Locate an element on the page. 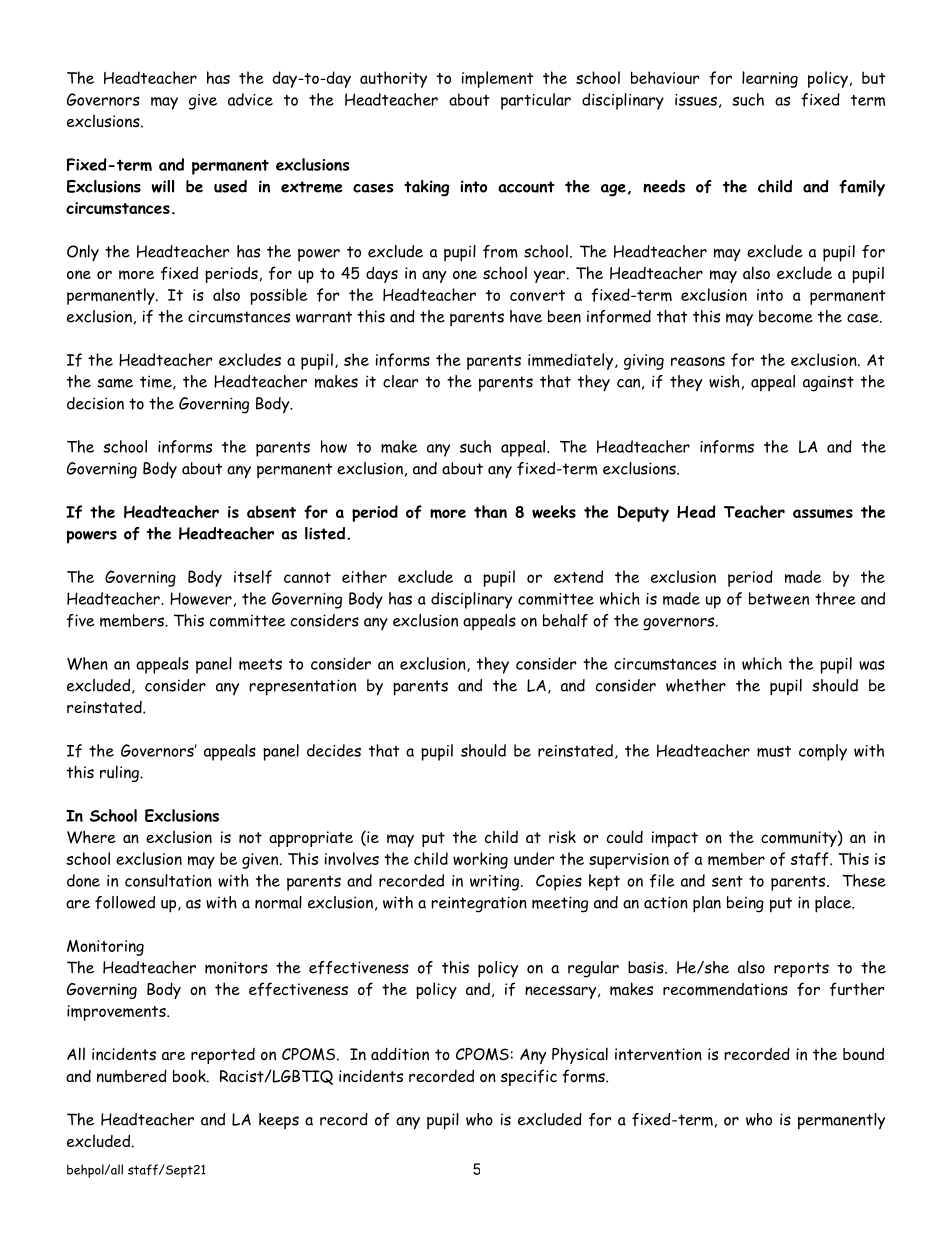 Image resolution: width=952 pixels, height=1233 pixels. learning is located at coordinates (770, 79).
